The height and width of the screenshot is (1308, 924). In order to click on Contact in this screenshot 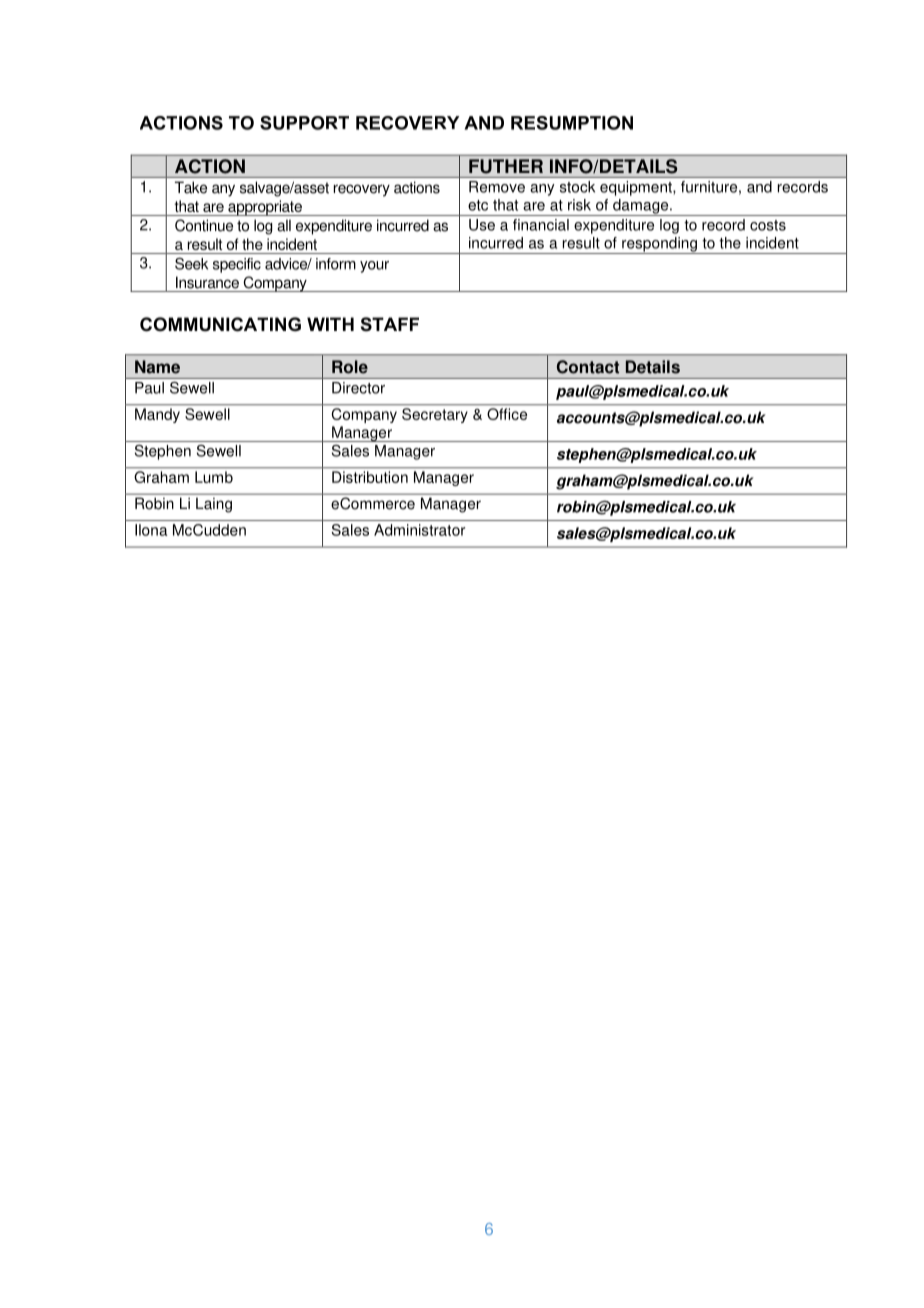, I will do `click(588, 367)`.
